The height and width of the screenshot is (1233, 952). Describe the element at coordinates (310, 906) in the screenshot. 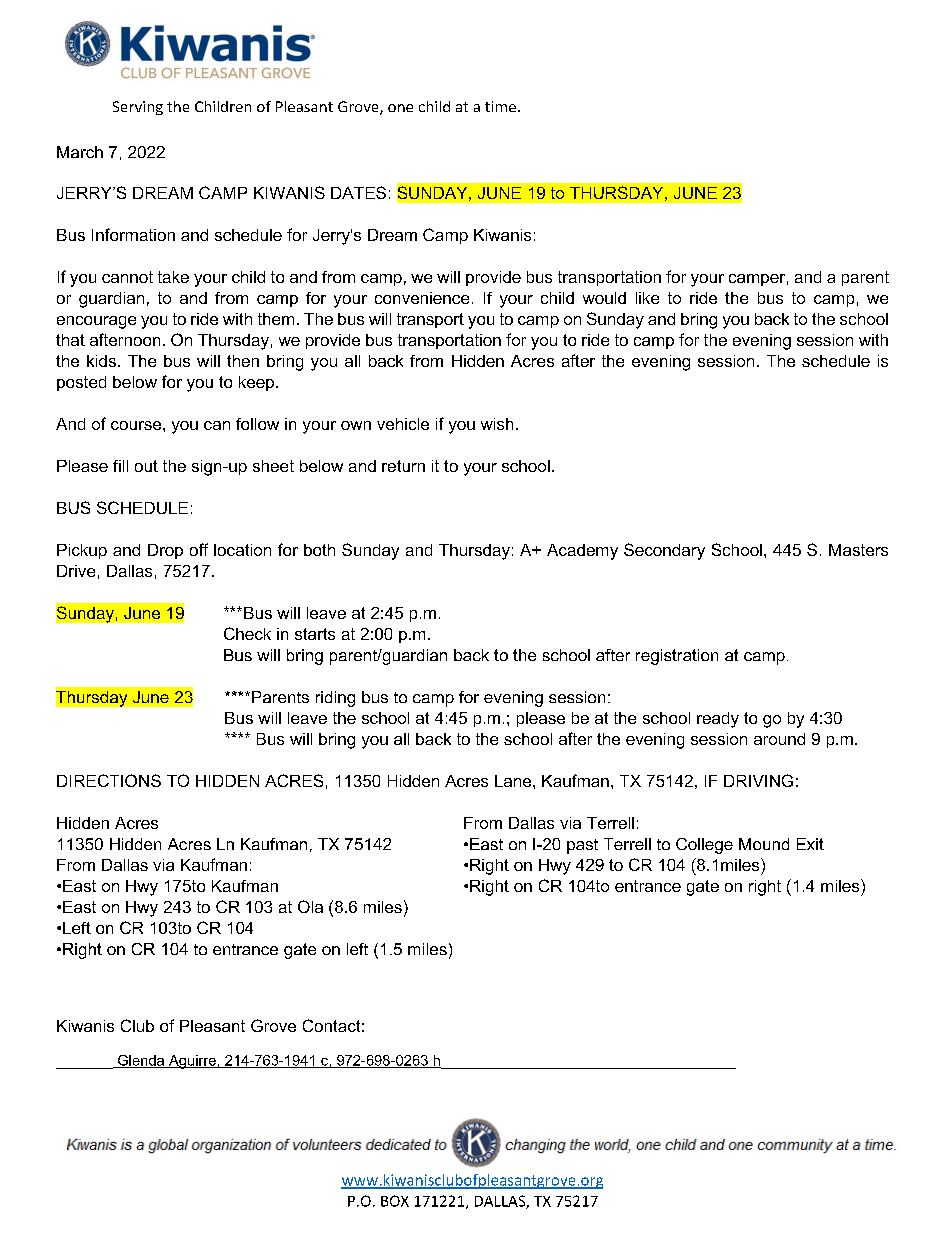

I see `Ola` at that location.
